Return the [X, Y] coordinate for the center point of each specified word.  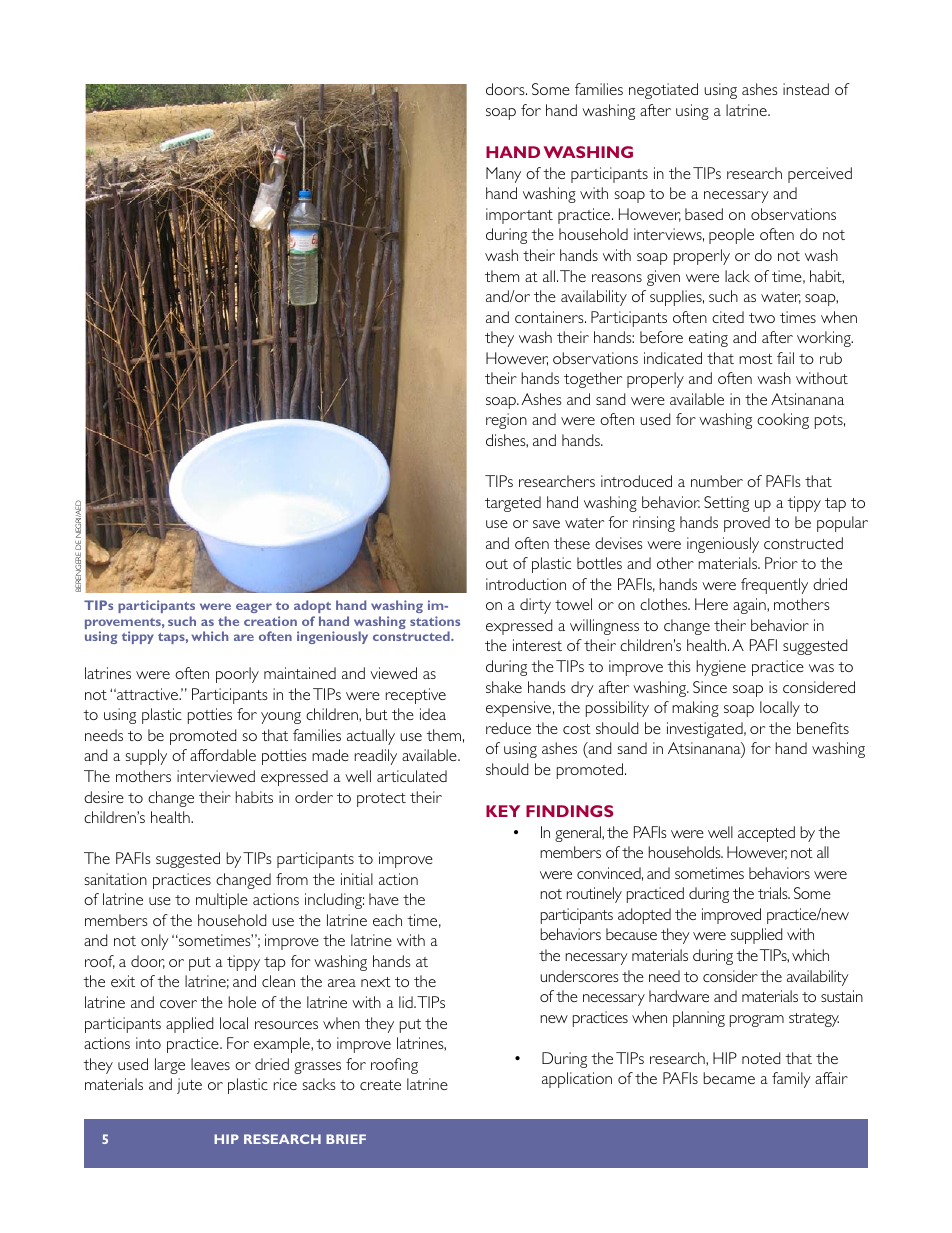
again [750, 606]
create [380, 1085]
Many [503, 175]
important [519, 216]
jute [189, 1086]
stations [435, 621]
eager [254, 608]
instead [806, 89]
